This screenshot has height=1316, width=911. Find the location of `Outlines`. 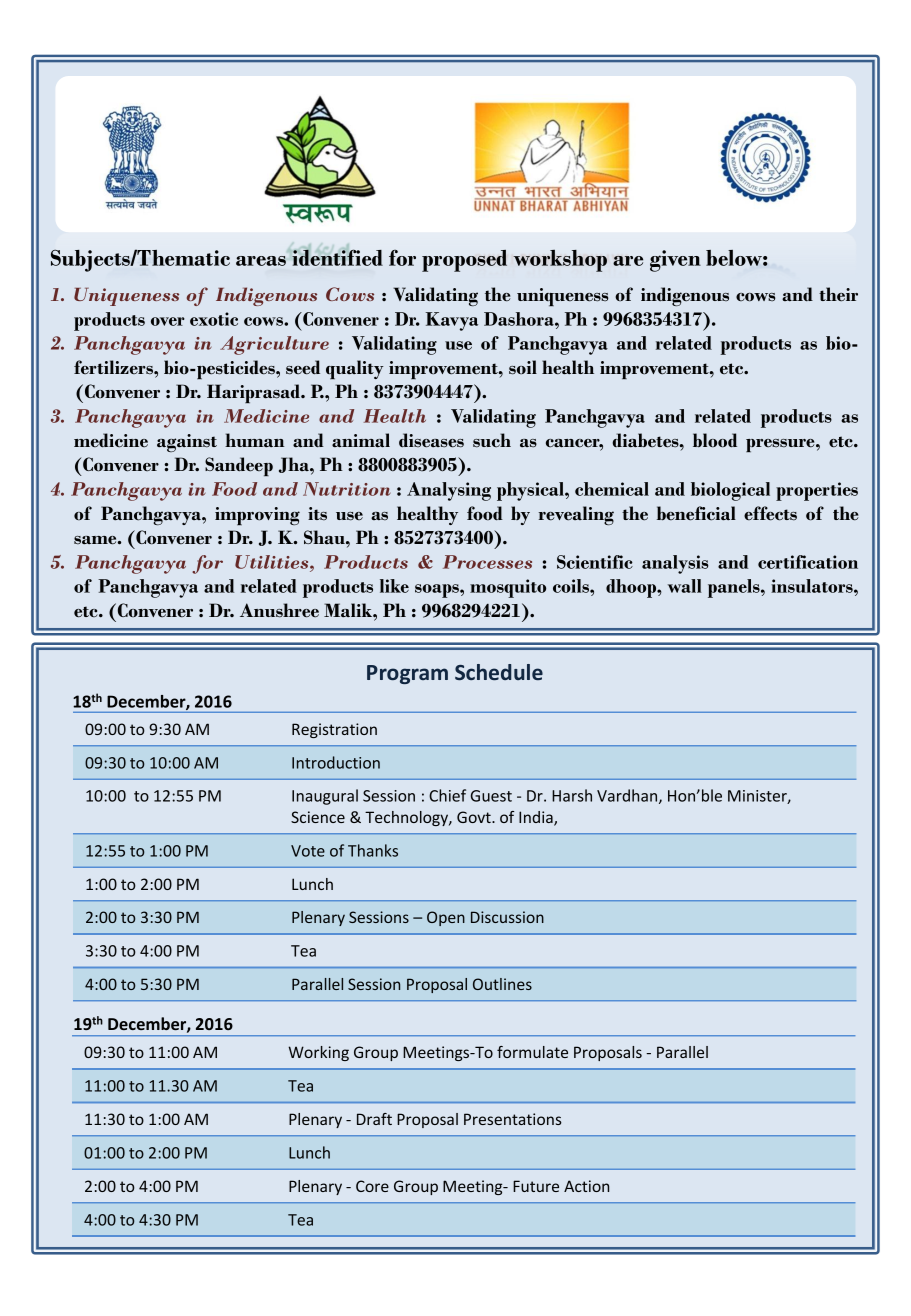

Outlines is located at coordinates (502, 984).
